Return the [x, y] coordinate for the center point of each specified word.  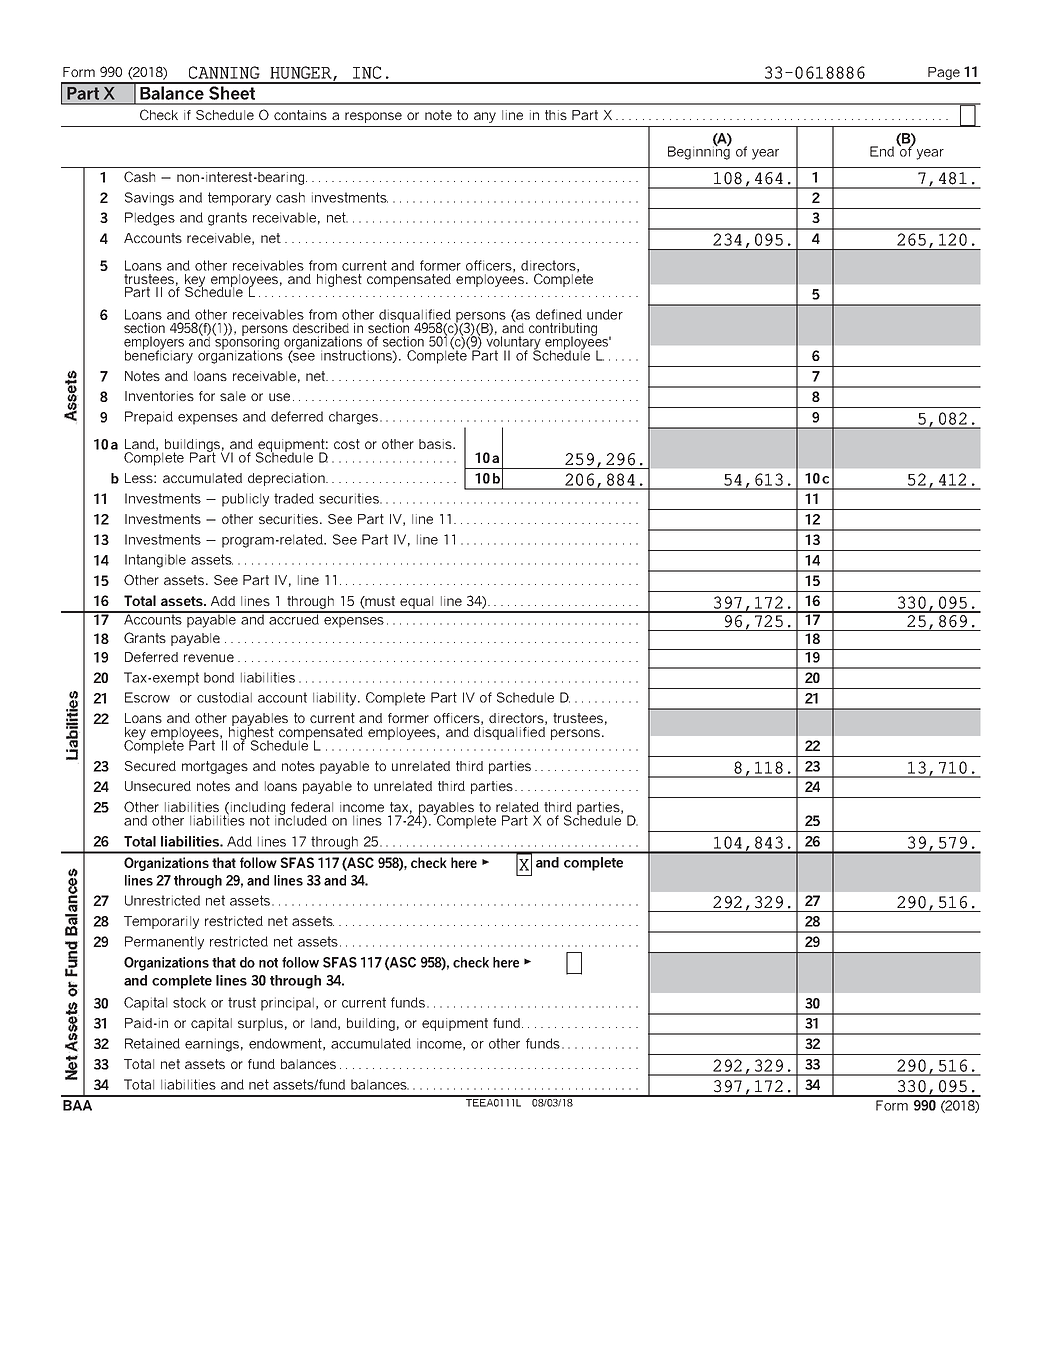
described [321, 328]
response [373, 117]
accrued [294, 618]
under [605, 314]
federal [312, 807]
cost [347, 444]
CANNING [224, 72]
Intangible [155, 561]
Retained [152, 1043]
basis [436, 444]
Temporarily [161, 922]
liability [336, 699]
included [301, 819]
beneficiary [159, 356]
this [556, 115]
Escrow [147, 697]
